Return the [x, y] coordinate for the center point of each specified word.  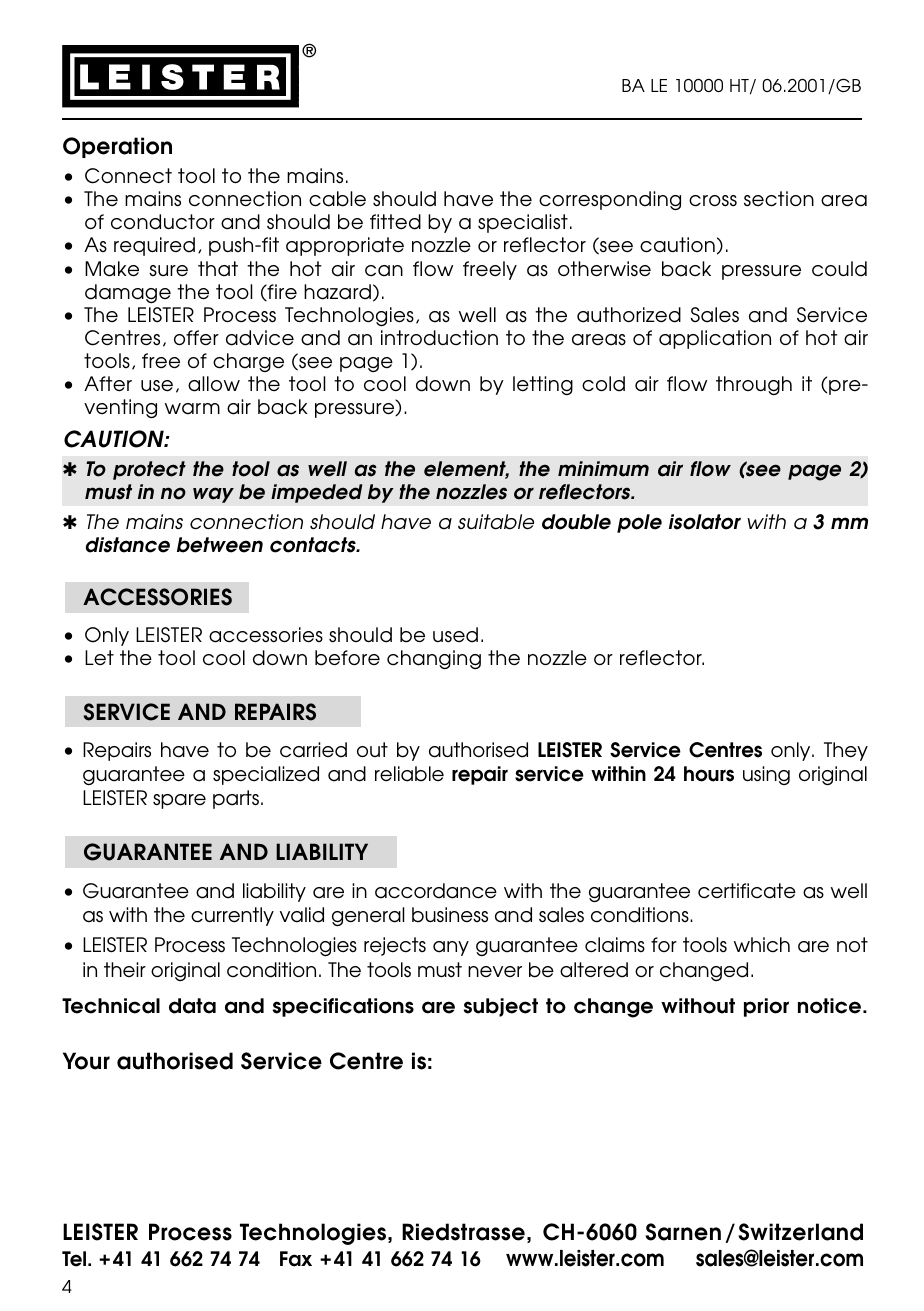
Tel [75, 1259]
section [779, 199]
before [347, 658]
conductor [163, 222]
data [192, 1006]
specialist [523, 223]
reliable [409, 774]
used [455, 635]
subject [501, 1007]
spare [179, 801]
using [766, 775]
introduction [439, 338]
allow [214, 384]
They [846, 751]
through [754, 386]
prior [766, 1007]
